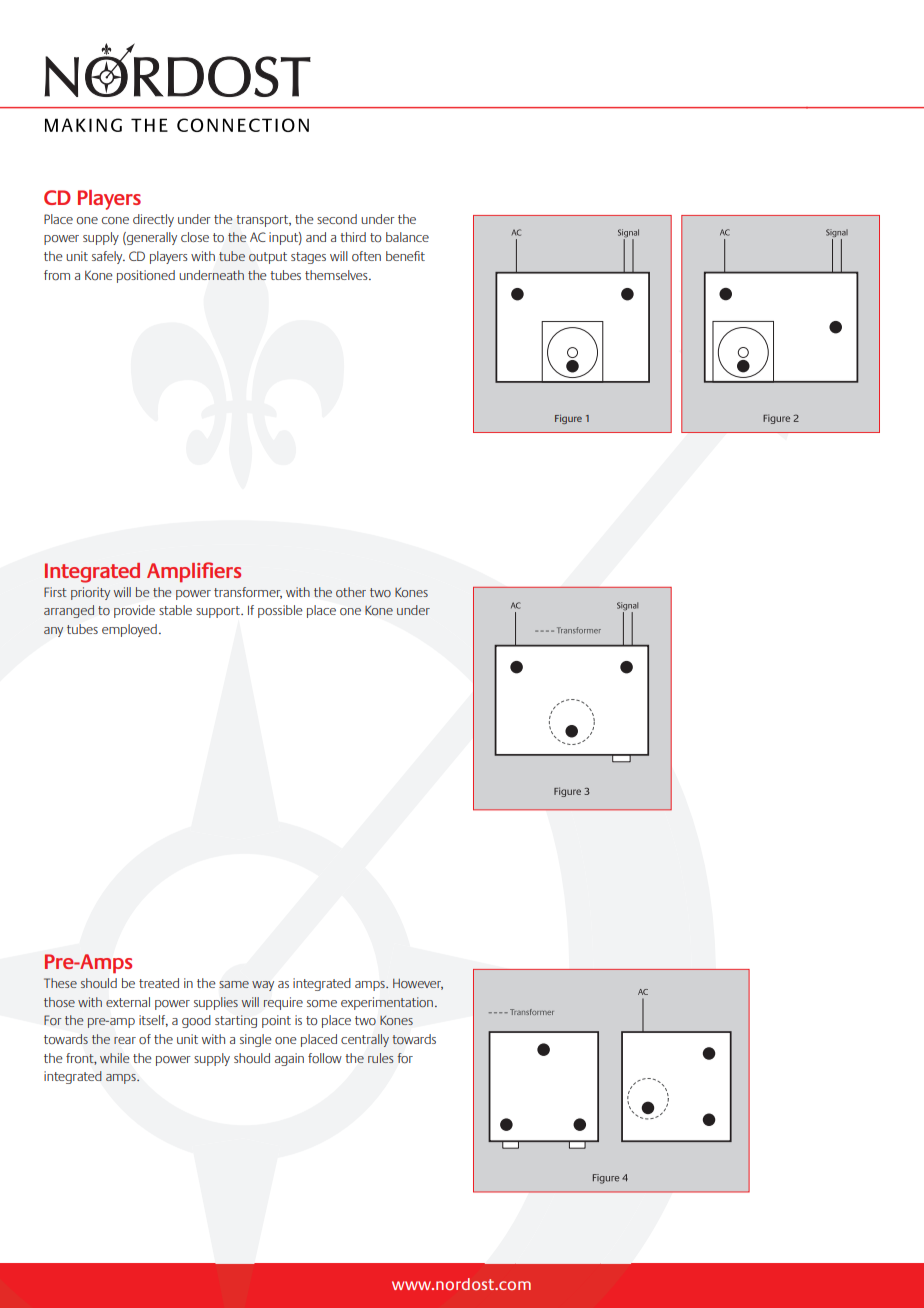 The image size is (924, 1308). I want to click on safely, so click(108, 257).
